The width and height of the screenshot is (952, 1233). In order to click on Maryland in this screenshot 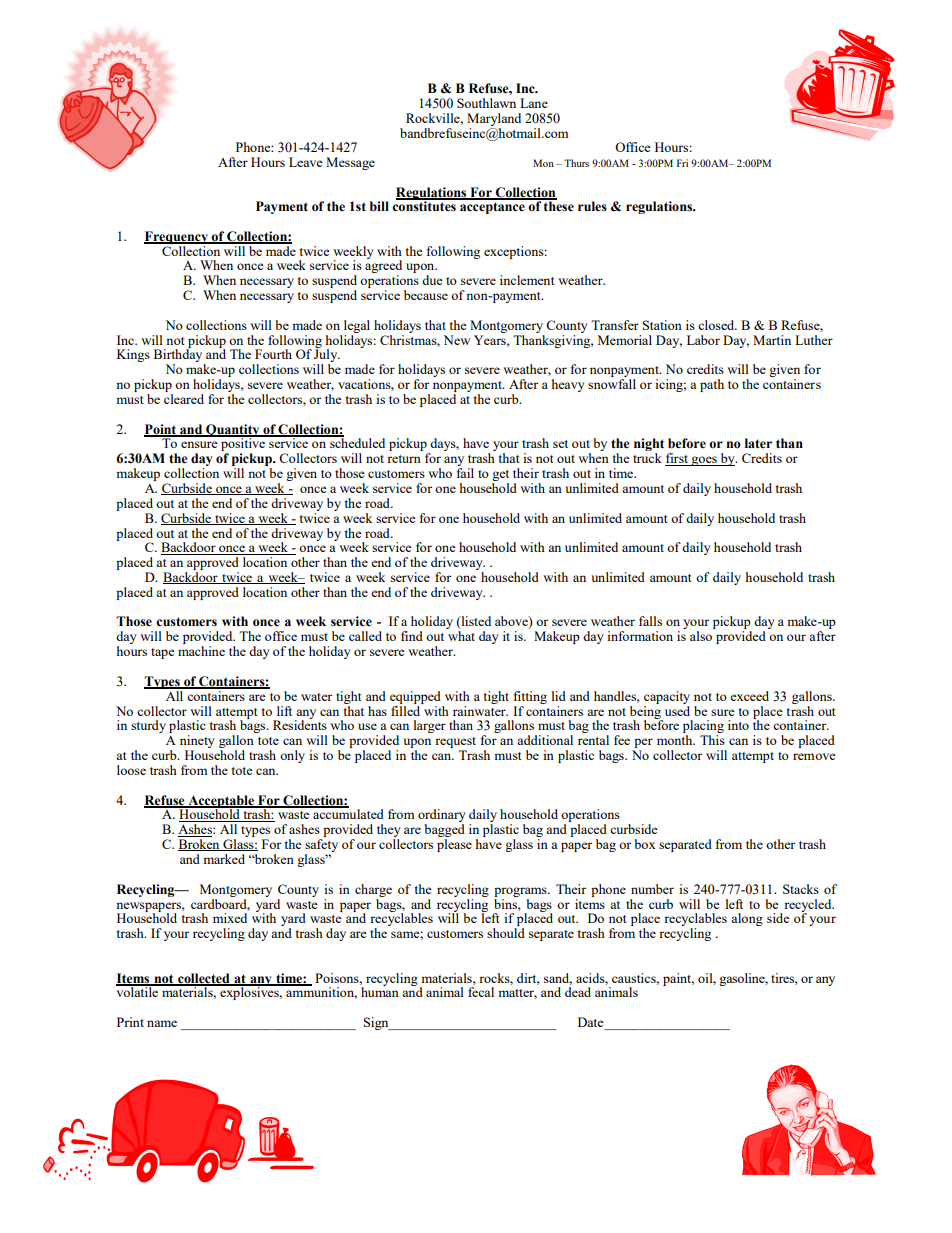, I will do `click(494, 119)`.
